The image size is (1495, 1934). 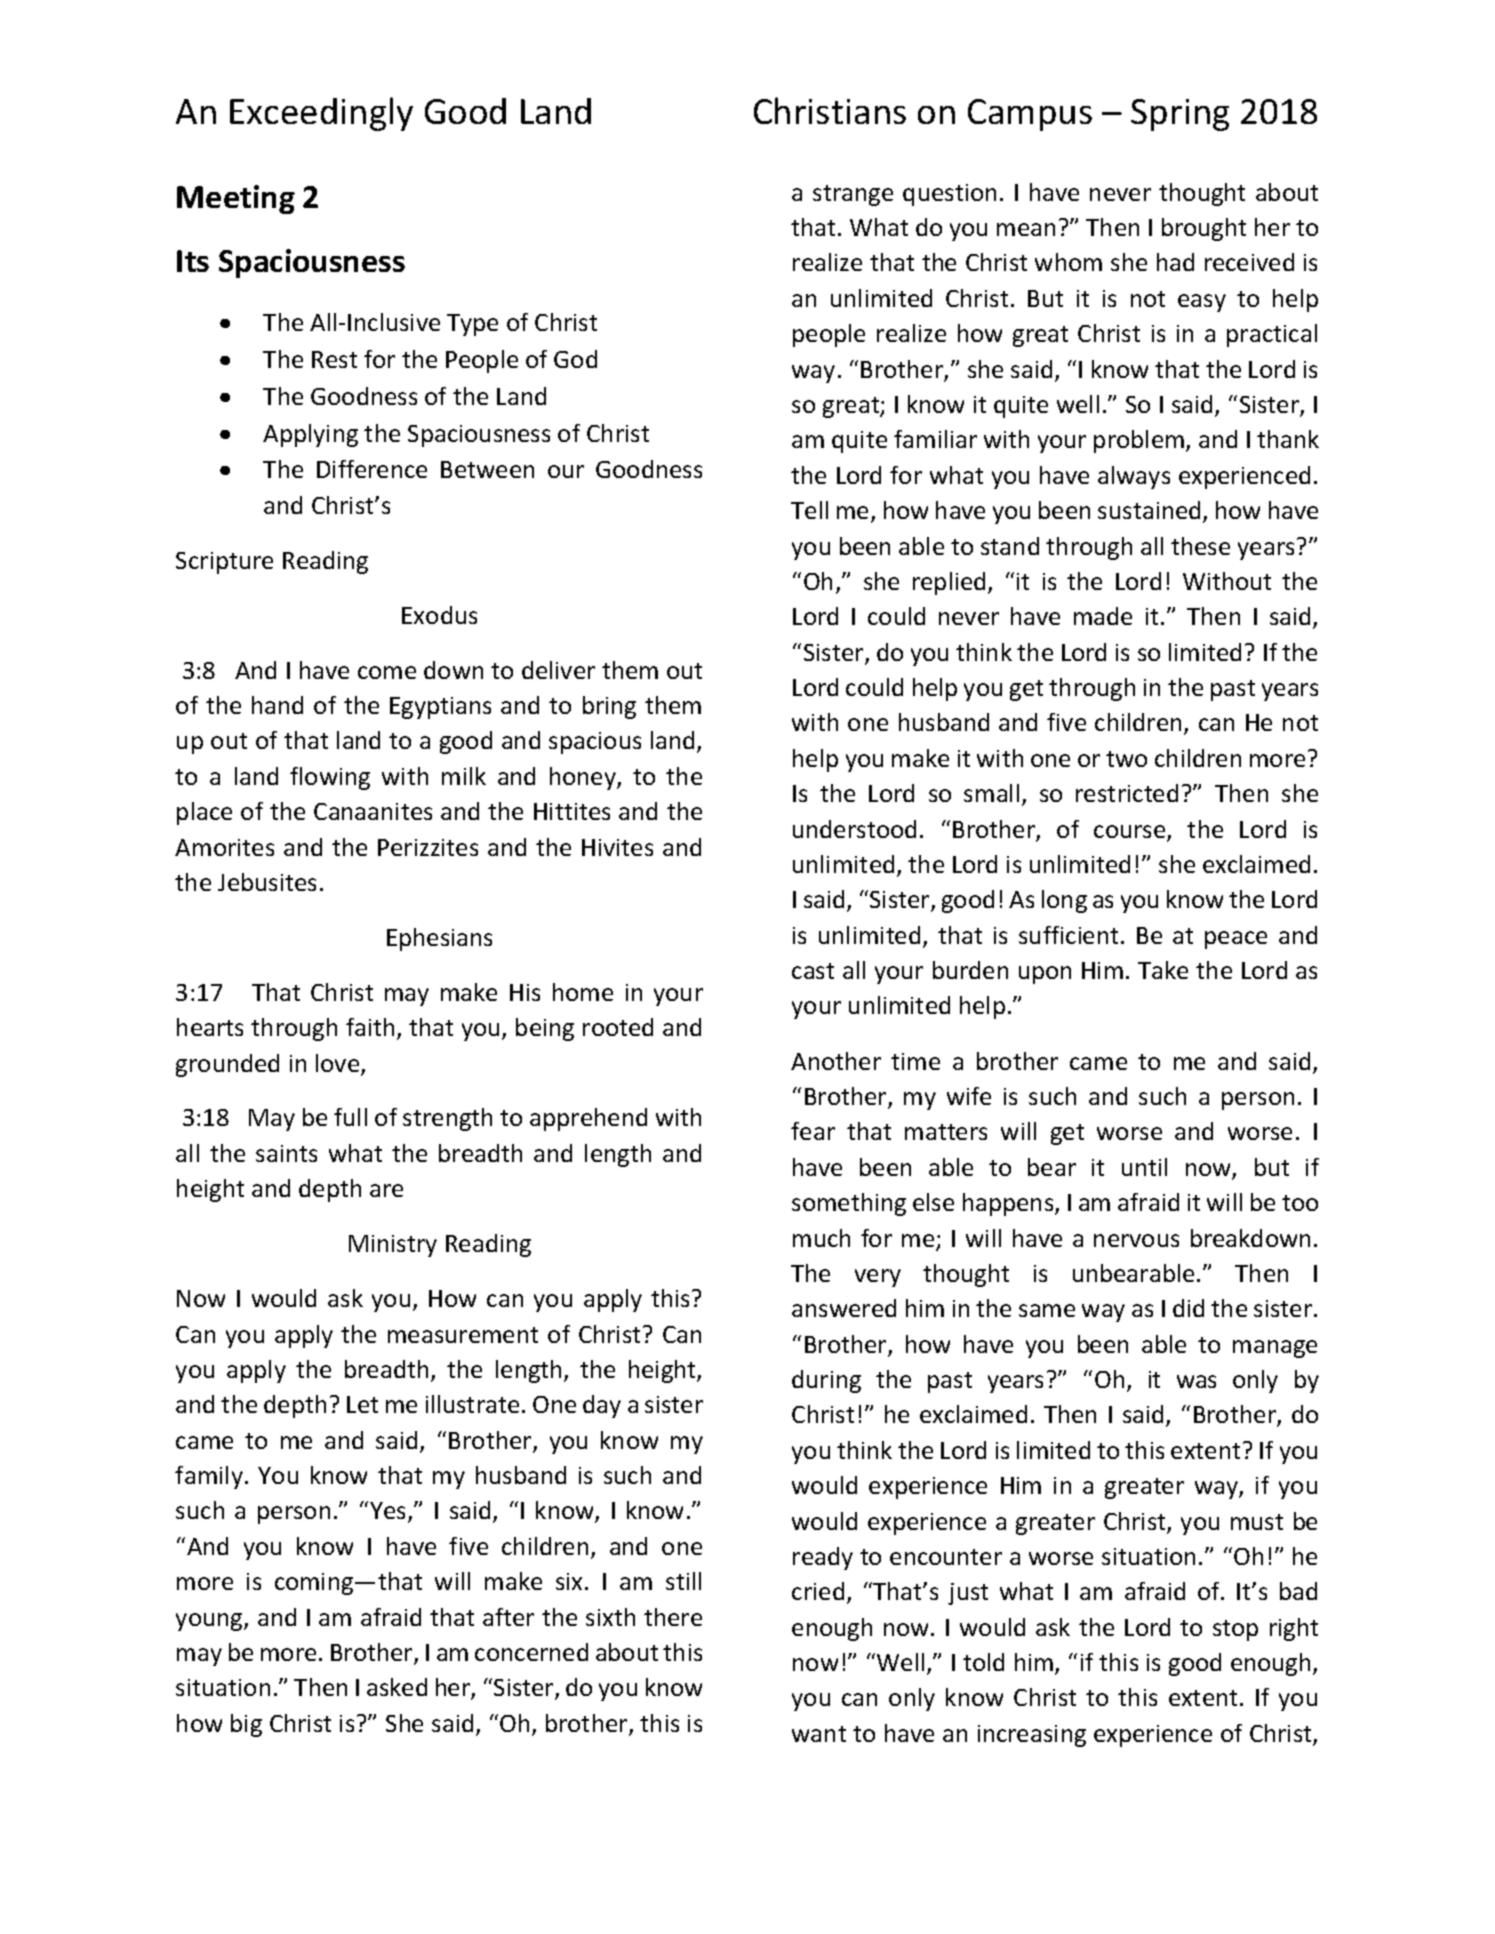 What do you see at coordinates (853, 195) in the page?
I see `strange` at bounding box center [853, 195].
